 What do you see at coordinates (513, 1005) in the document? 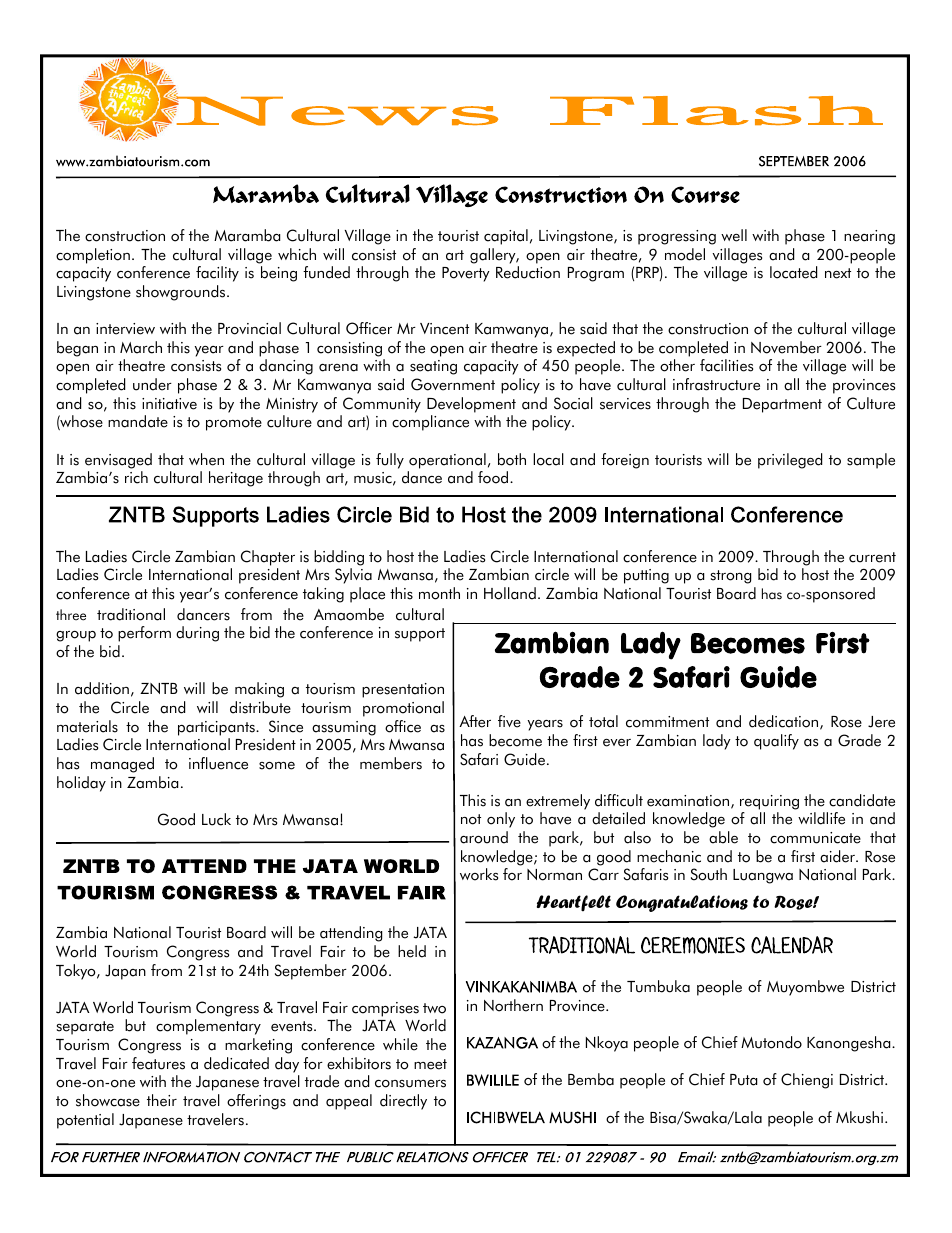
I see `Northern` at bounding box center [513, 1005].
